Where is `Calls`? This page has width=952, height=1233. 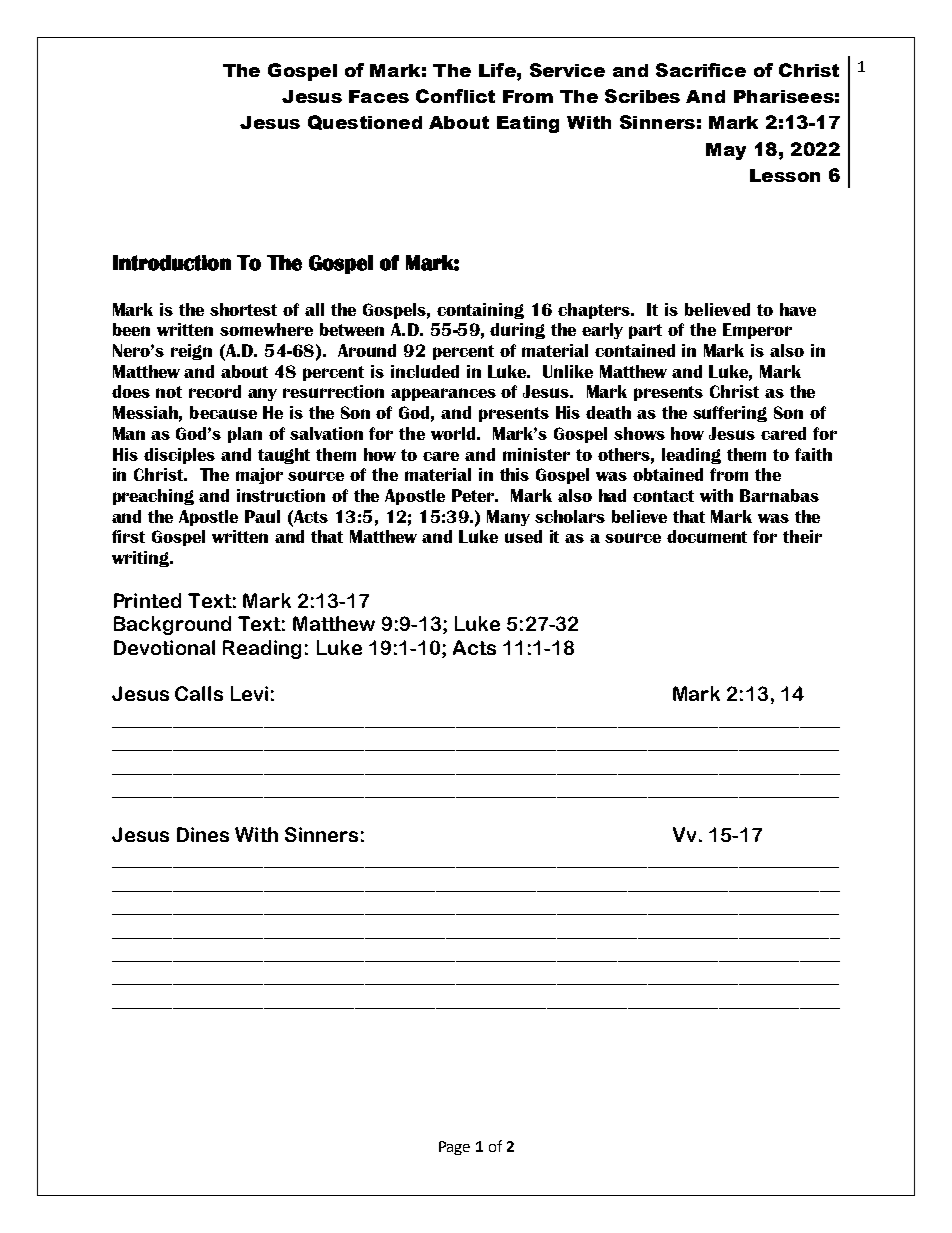
Calls is located at coordinates (199, 693).
